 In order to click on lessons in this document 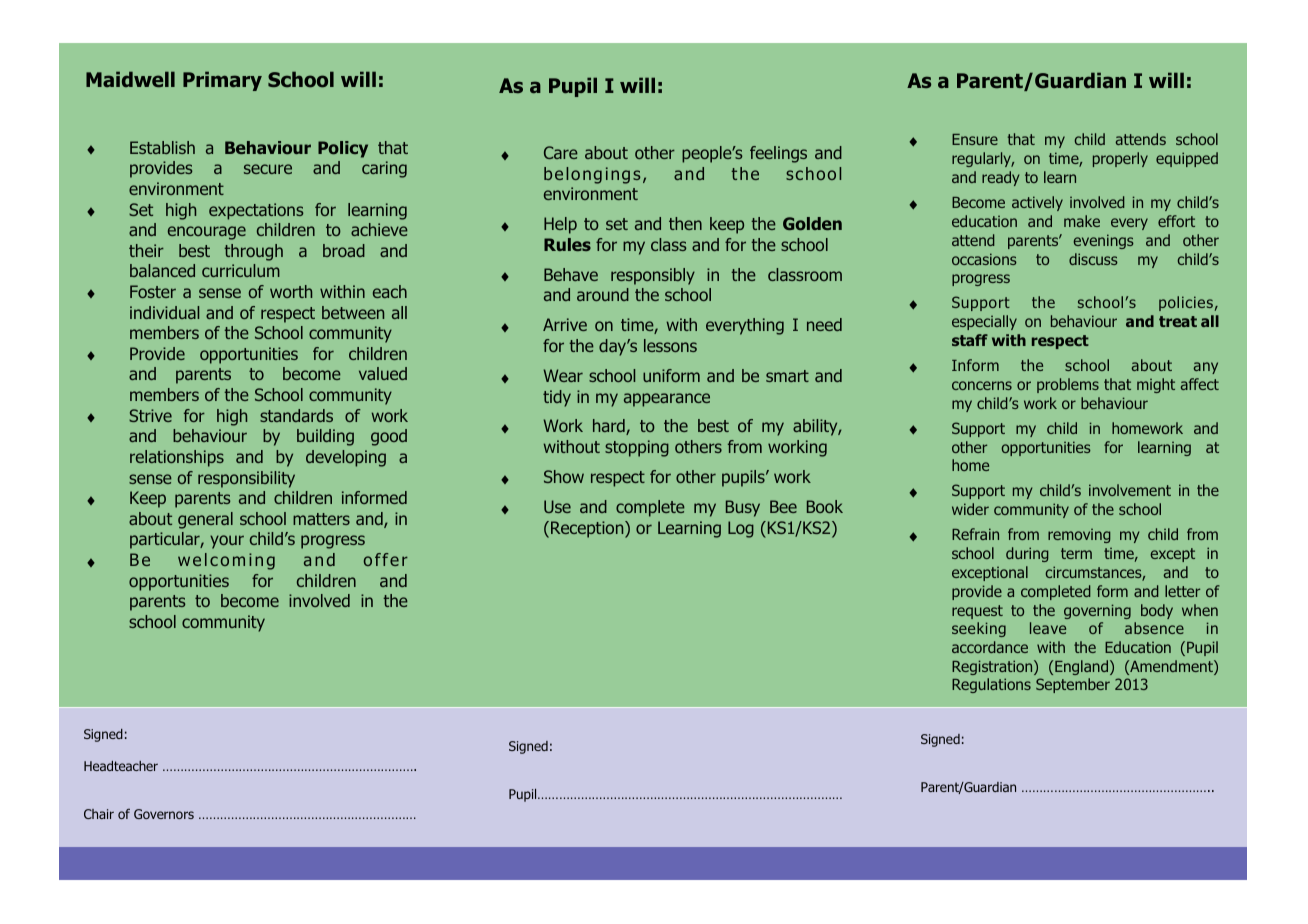, I will do `click(670, 345)`.
